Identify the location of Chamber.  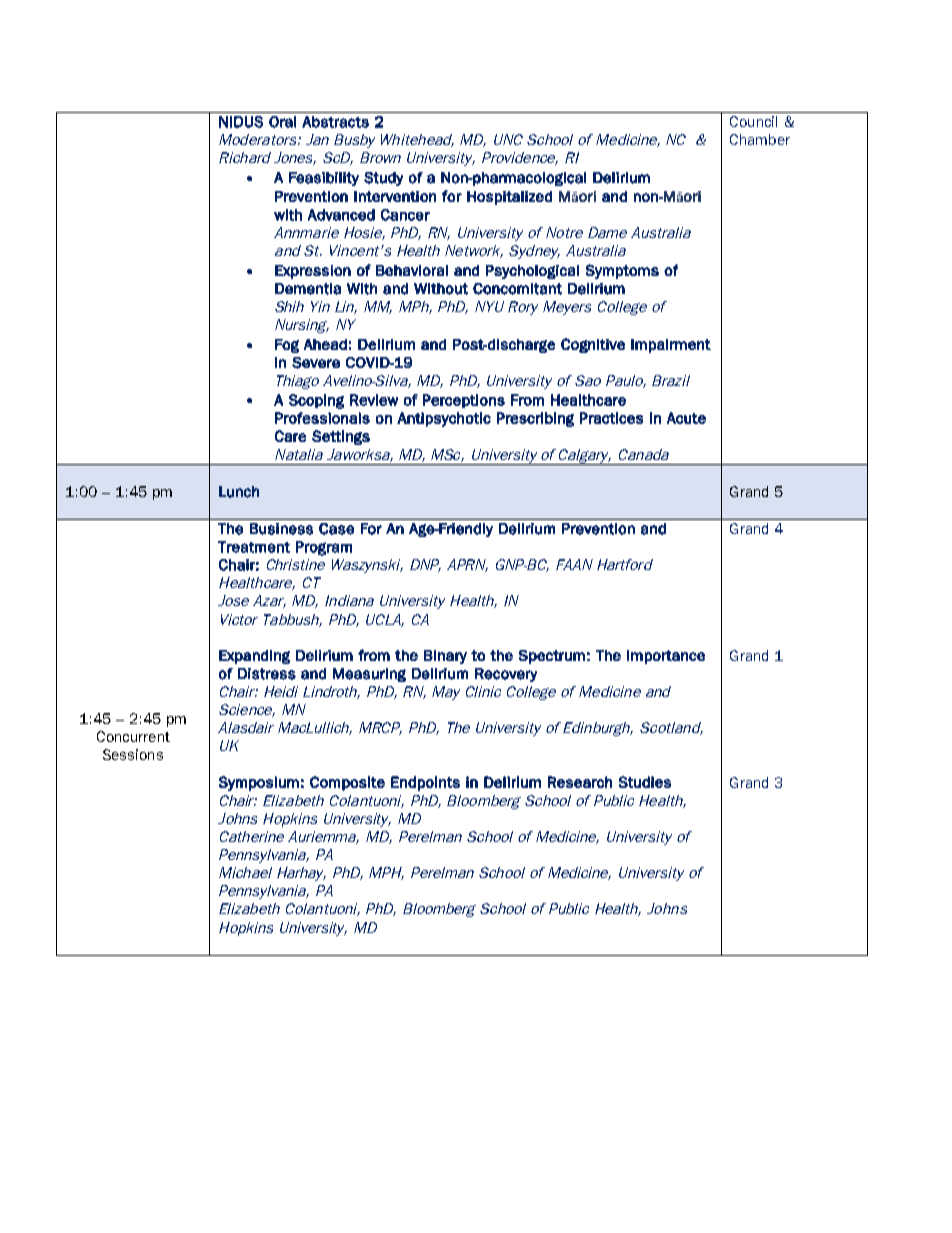
(760, 139).
